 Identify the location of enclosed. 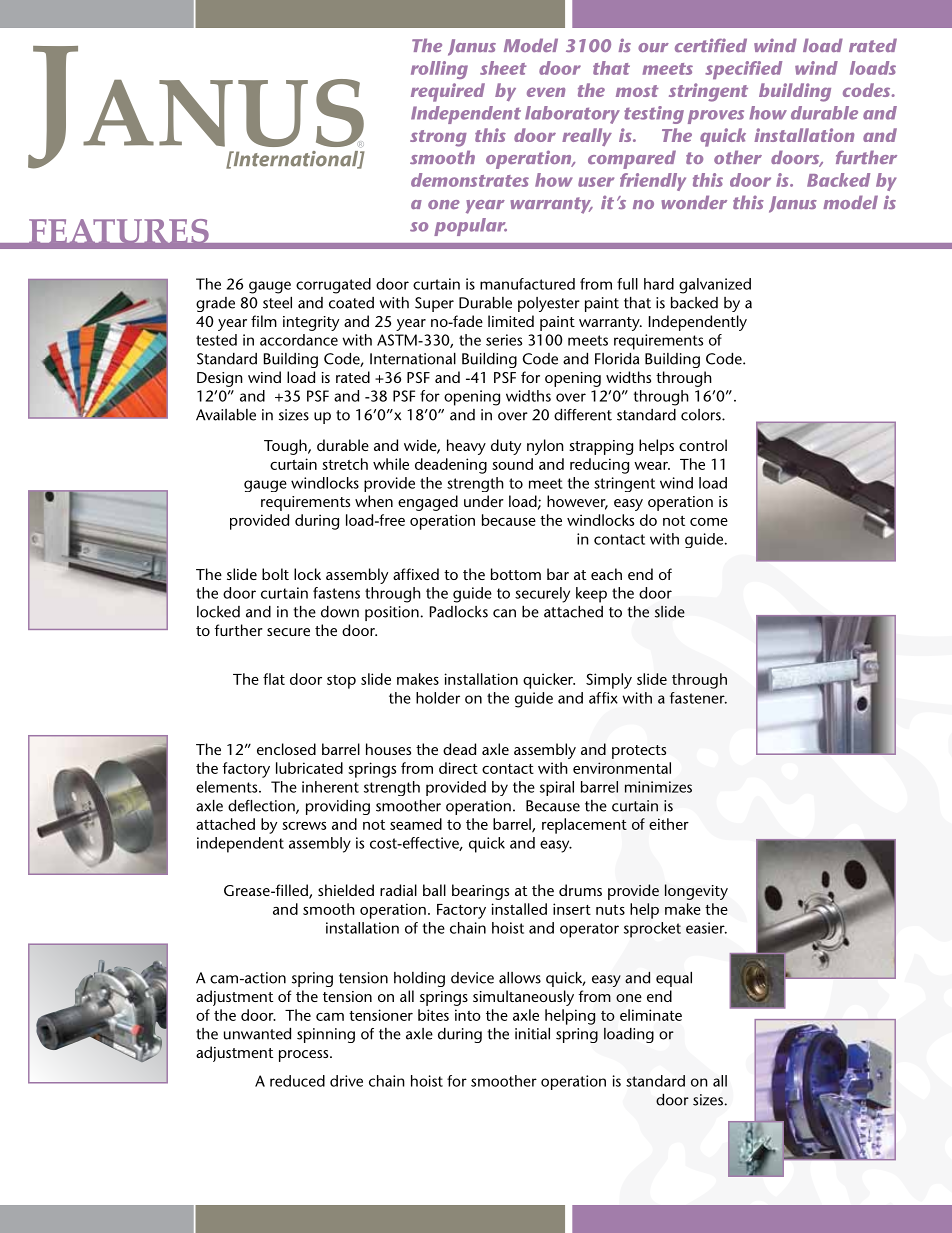
(286, 749).
